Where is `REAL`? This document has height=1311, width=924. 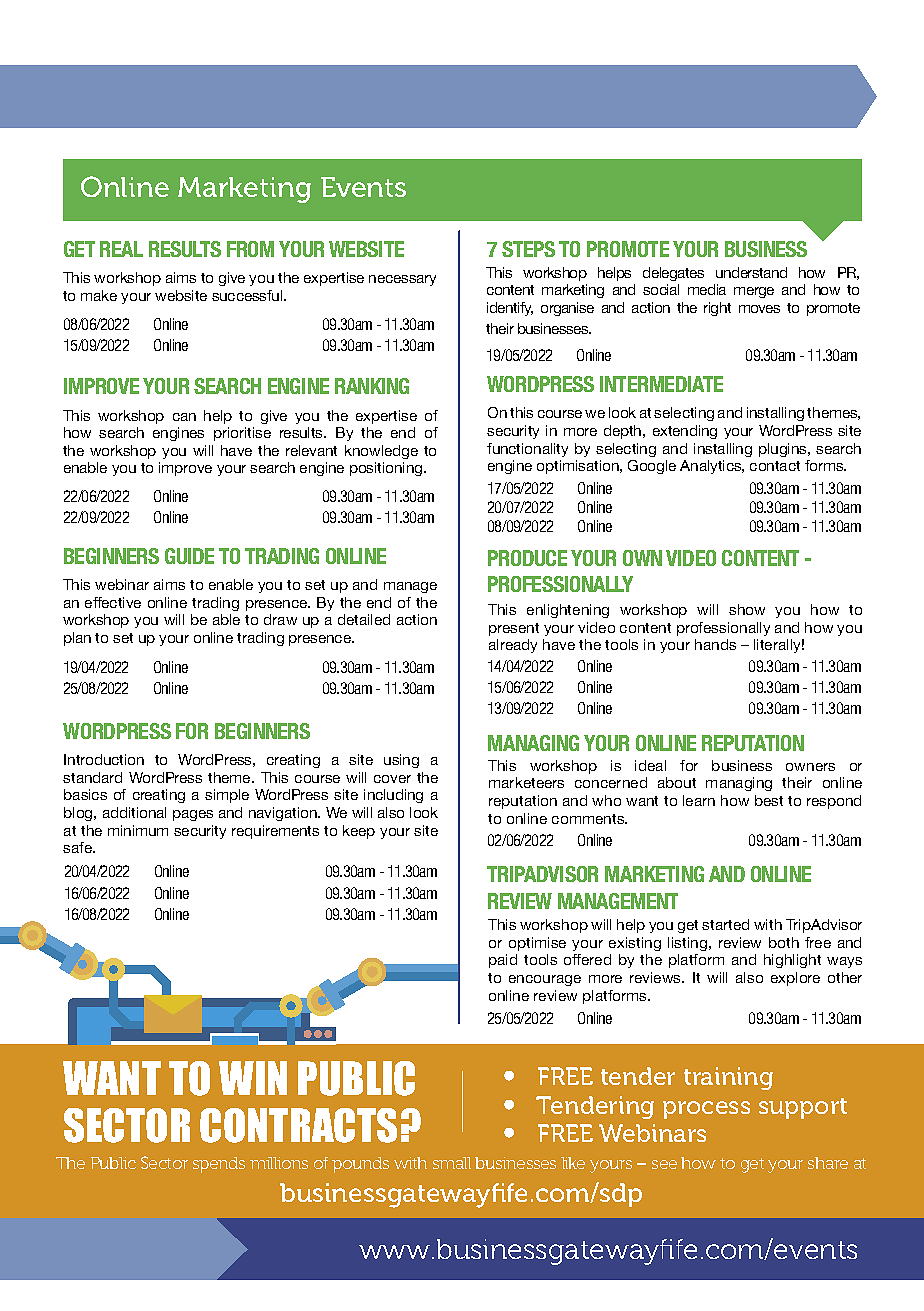
REAL is located at coordinates (121, 249).
